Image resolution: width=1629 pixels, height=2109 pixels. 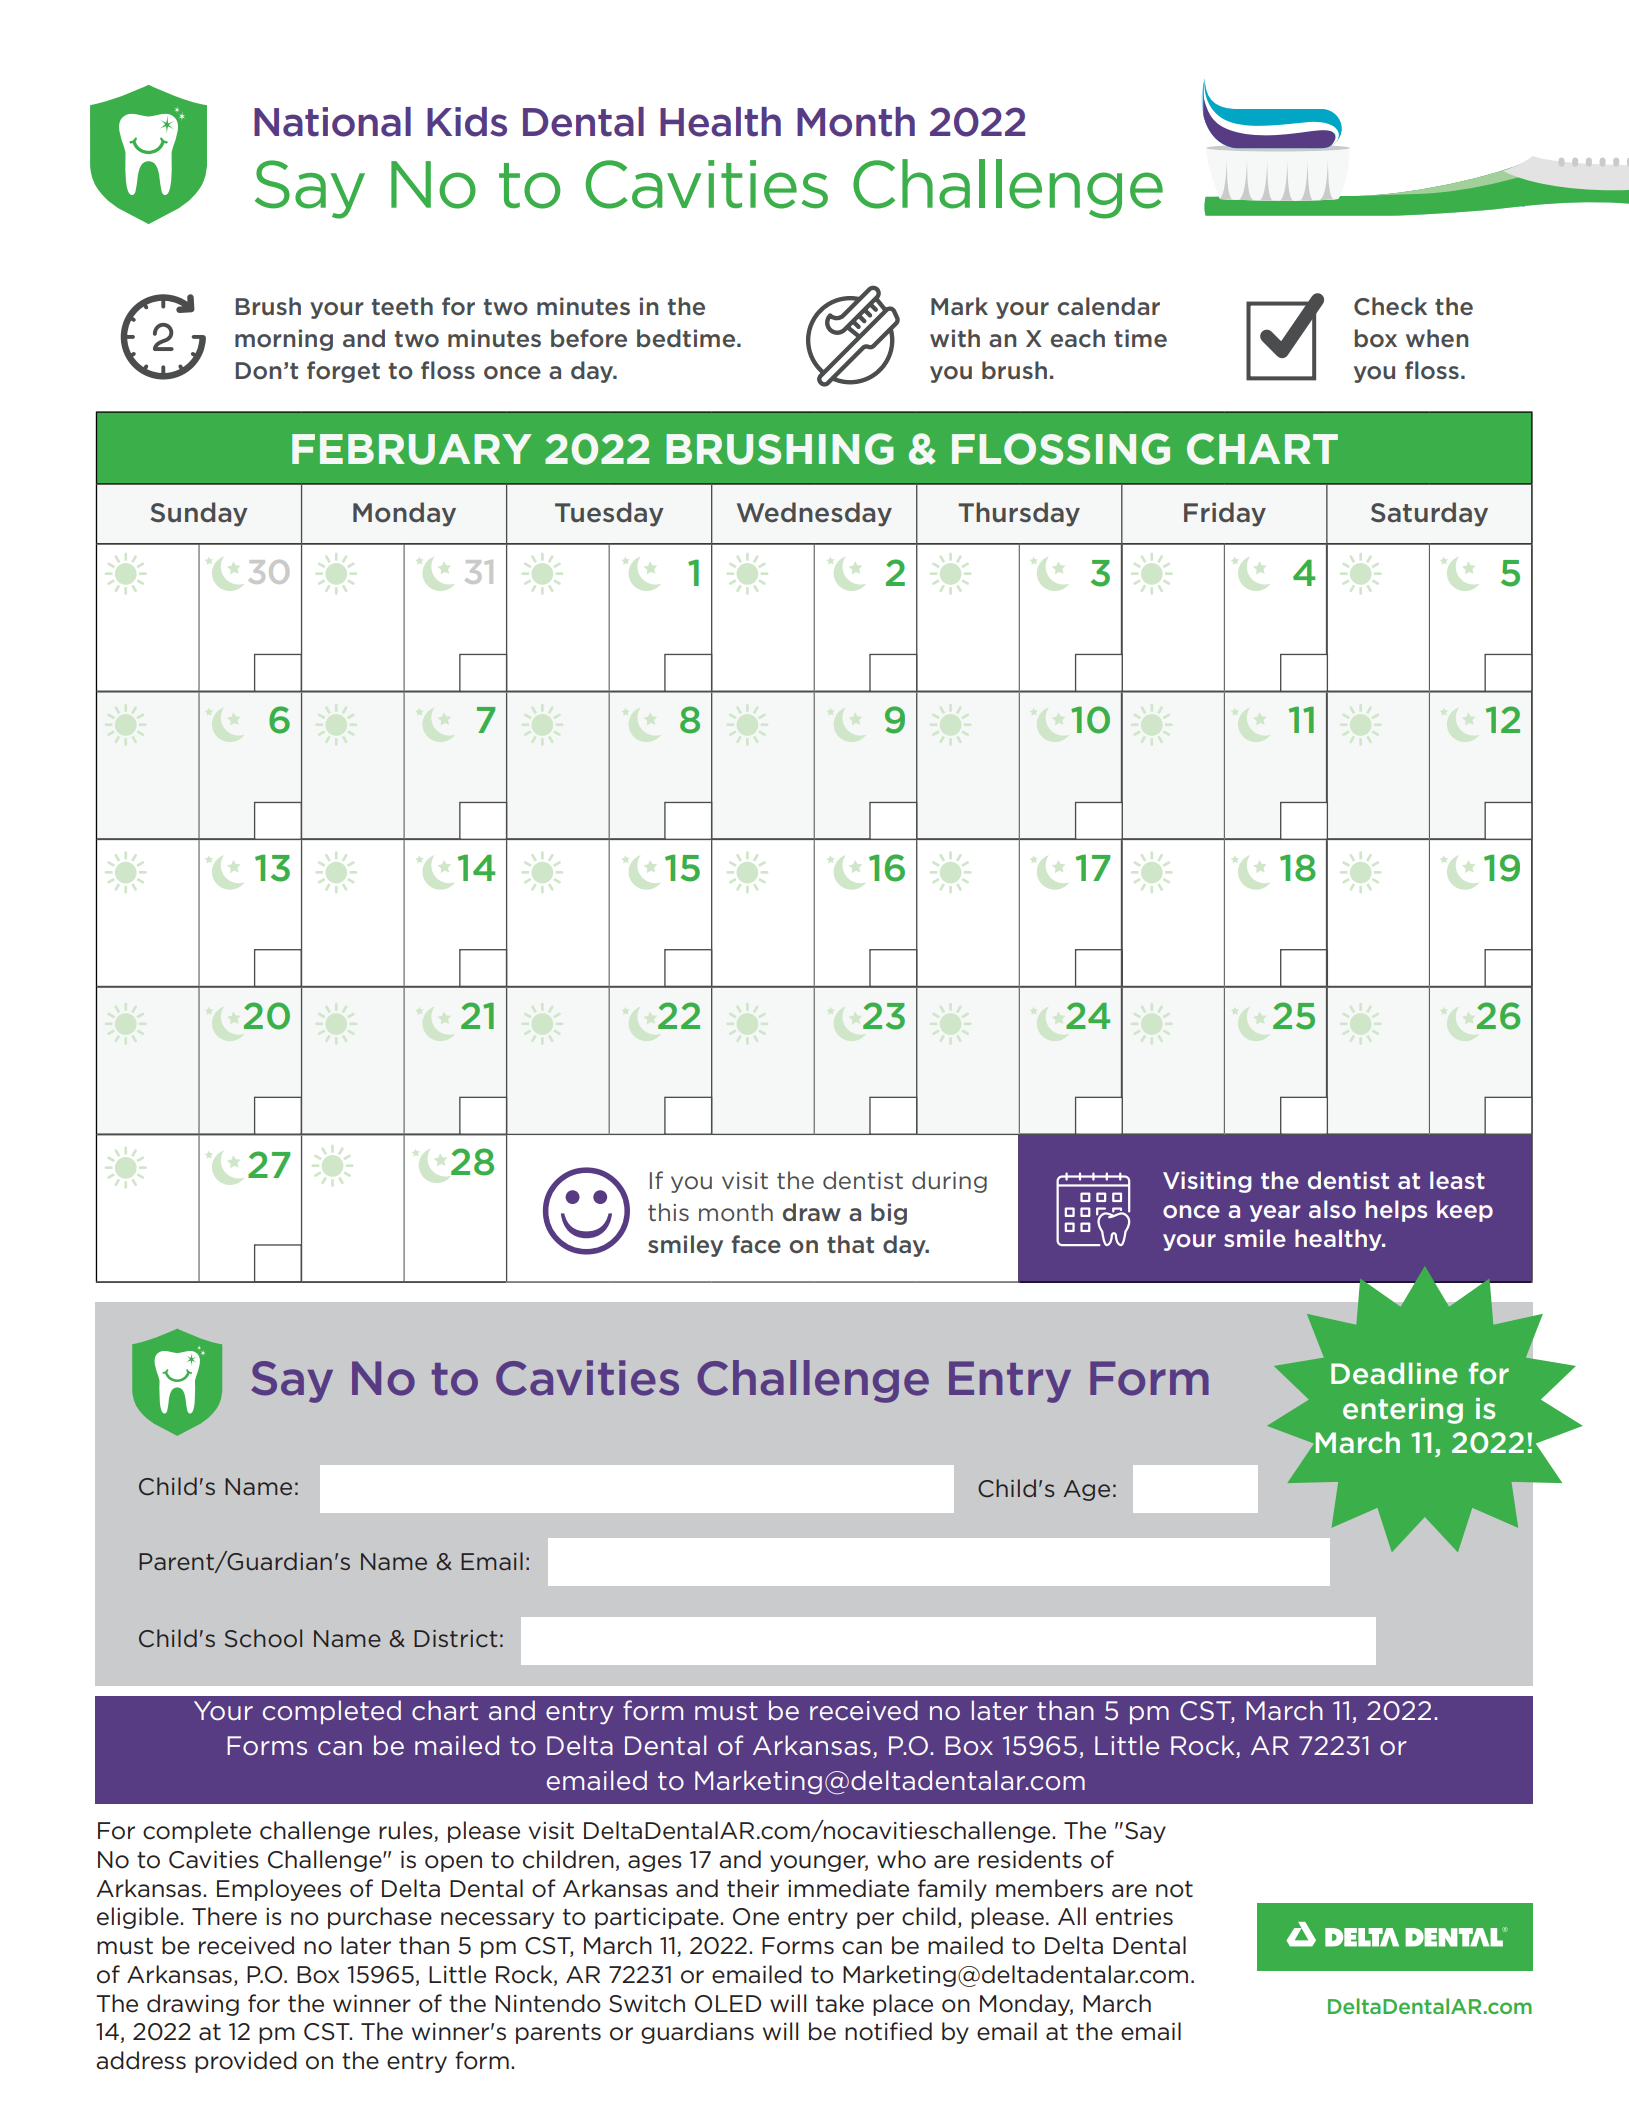 I want to click on face, so click(x=756, y=1244).
